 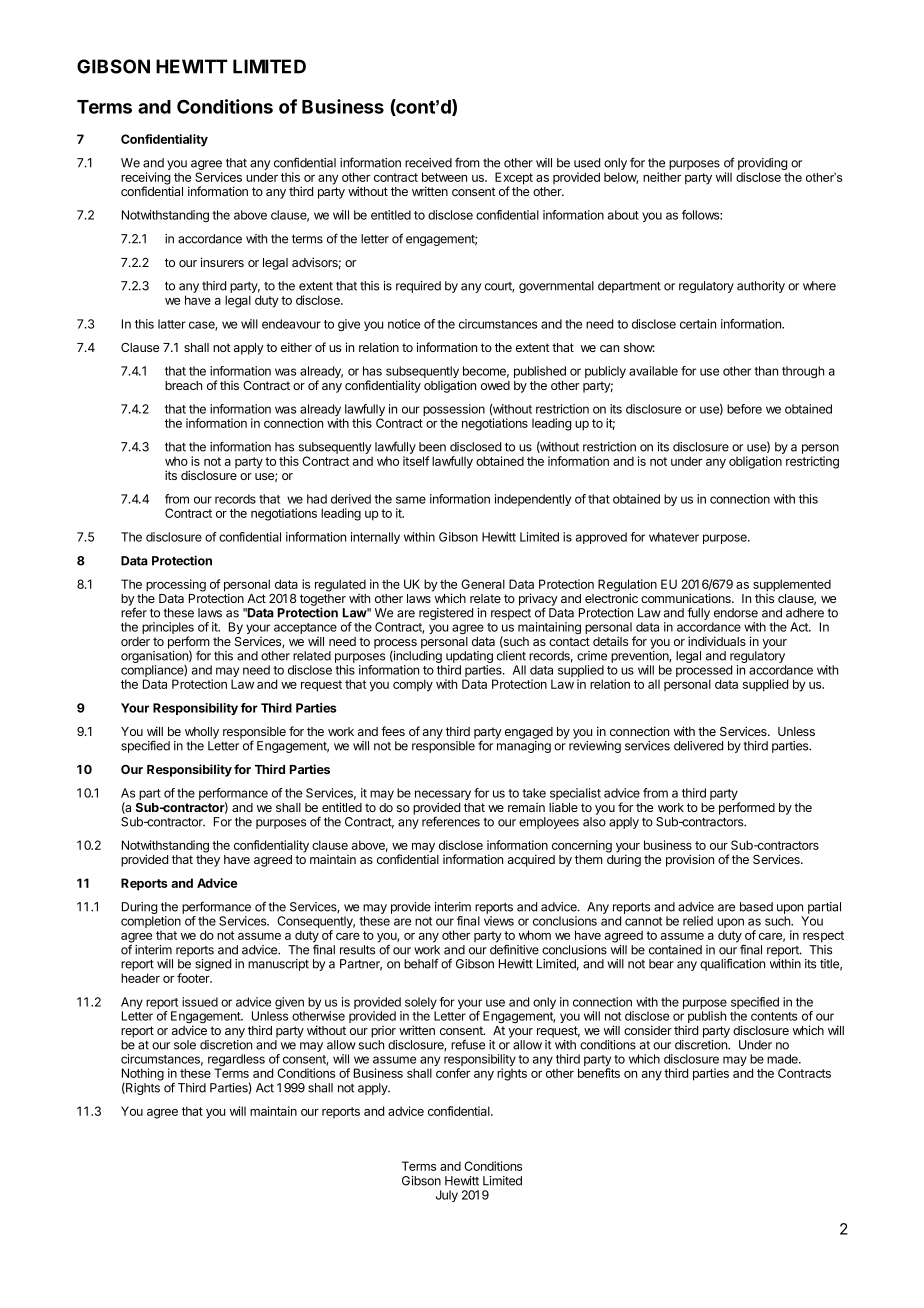 I want to click on endorse, so click(x=736, y=613).
